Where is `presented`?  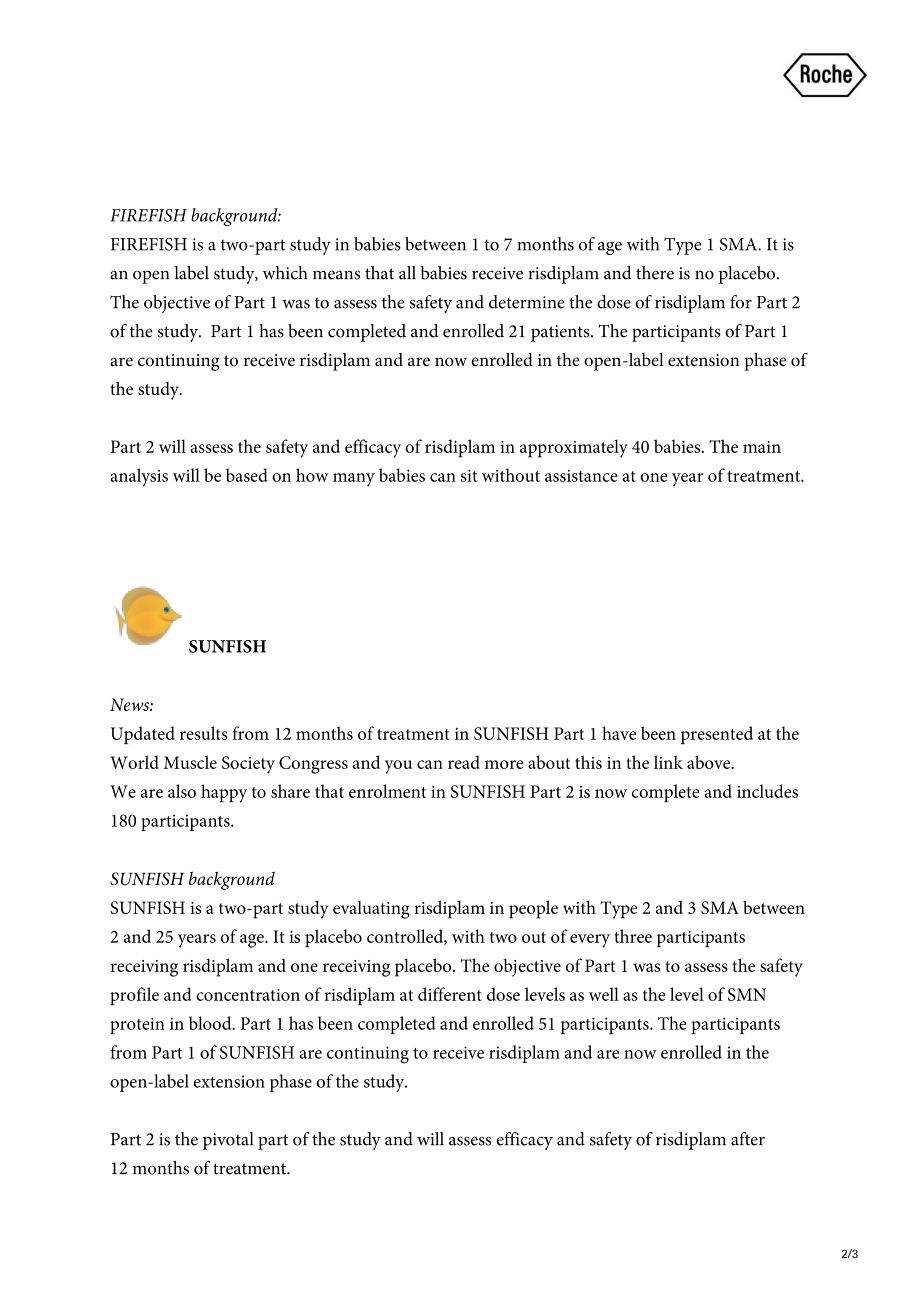 presented is located at coordinates (717, 735).
